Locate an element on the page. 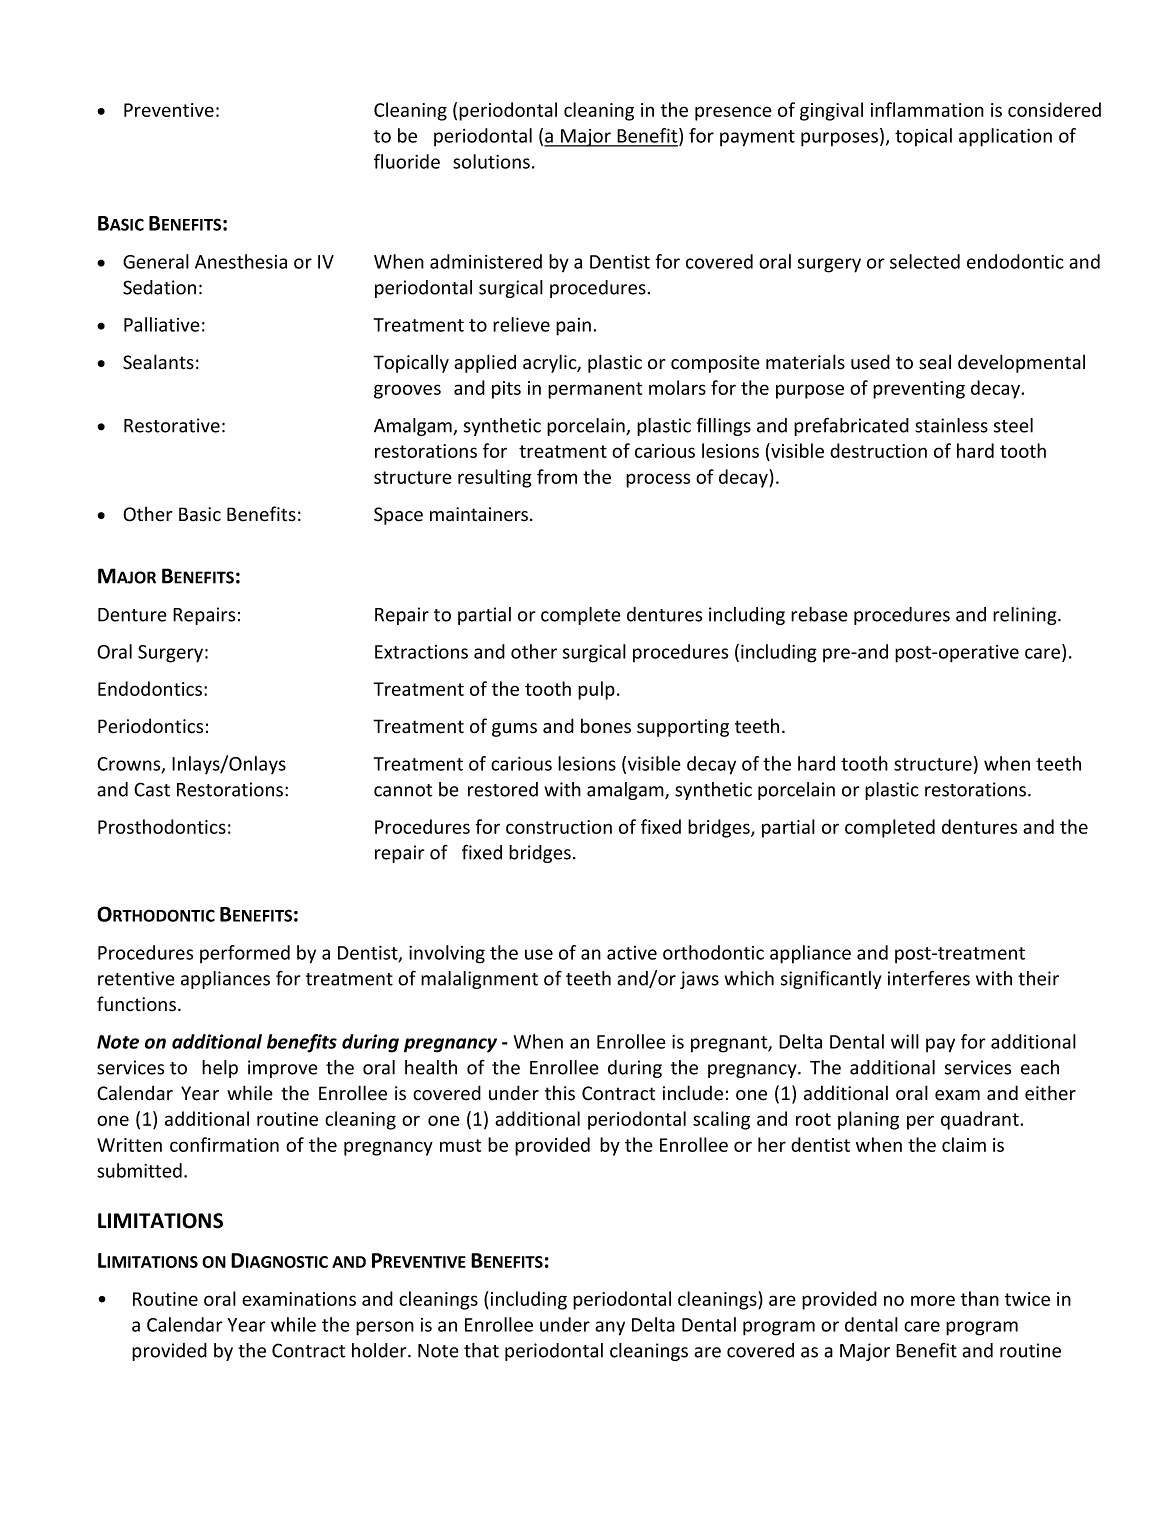 This page has width=1176, height=1522. person is located at coordinates (385, 1328).
